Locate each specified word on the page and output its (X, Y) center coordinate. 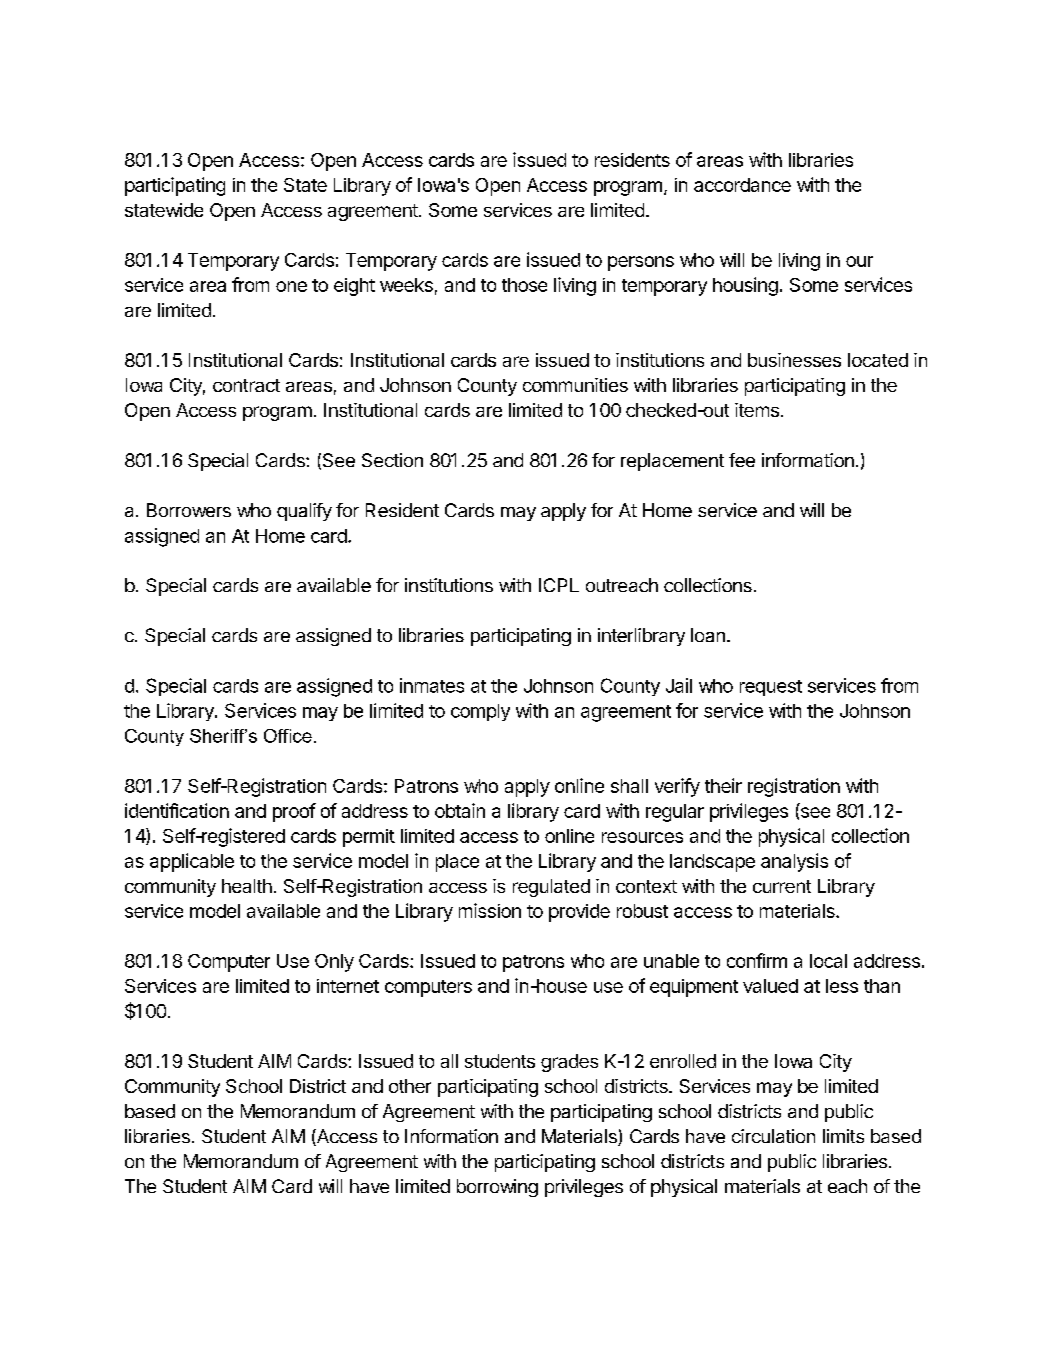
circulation (773, 1136)
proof (294, 812)
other (410, 1086)
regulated (551, 888)
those (524, 285)
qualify (304, 512)
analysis (794, 862)
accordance (742, 185)
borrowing (497, 1188)
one (291, 286)
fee (742, 460)
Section (392, 460)
